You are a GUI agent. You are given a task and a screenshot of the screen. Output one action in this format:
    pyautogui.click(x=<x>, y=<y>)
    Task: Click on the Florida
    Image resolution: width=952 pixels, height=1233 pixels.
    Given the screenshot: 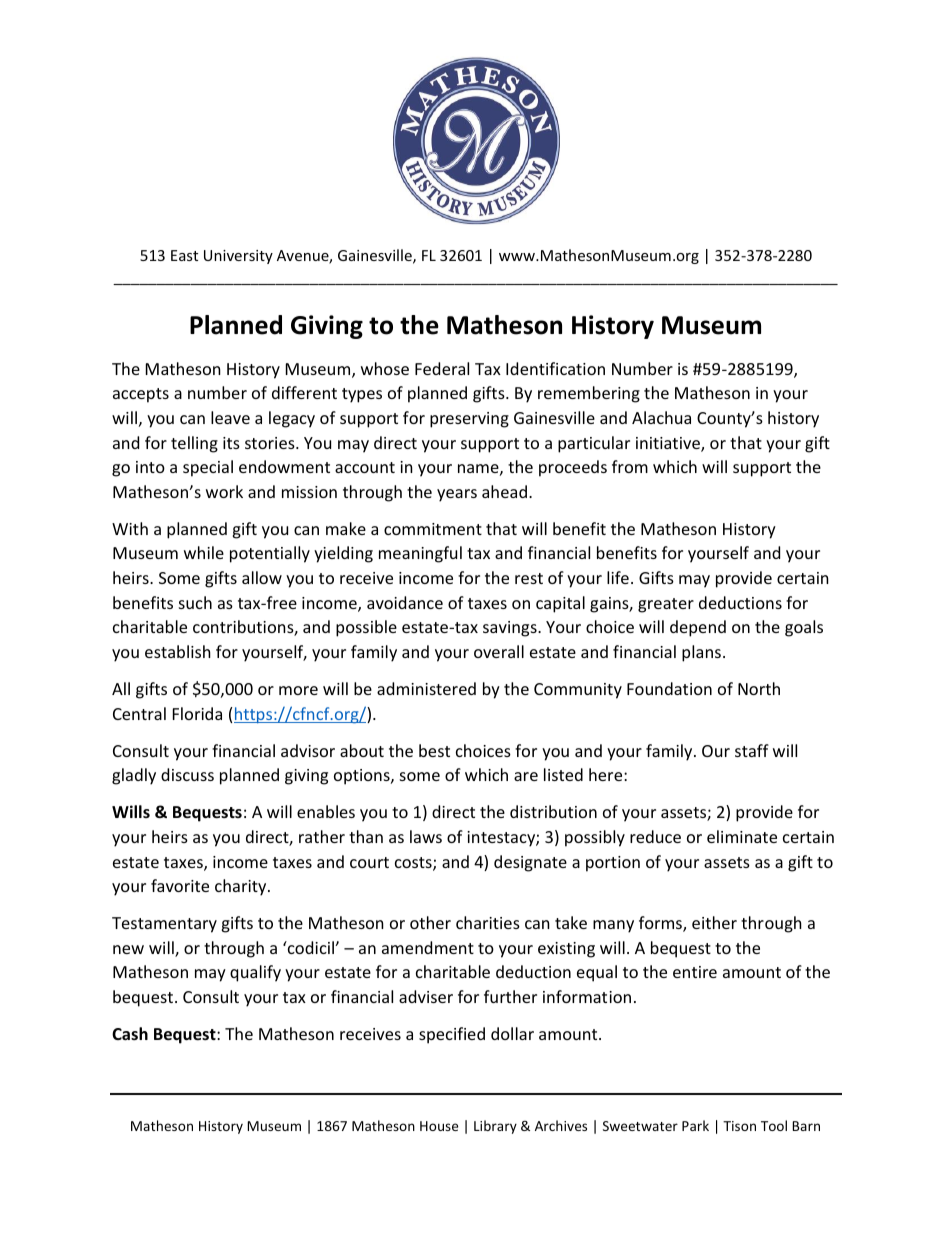 What is the action you would take?
    pyautogui.click(x=197, y=713)
